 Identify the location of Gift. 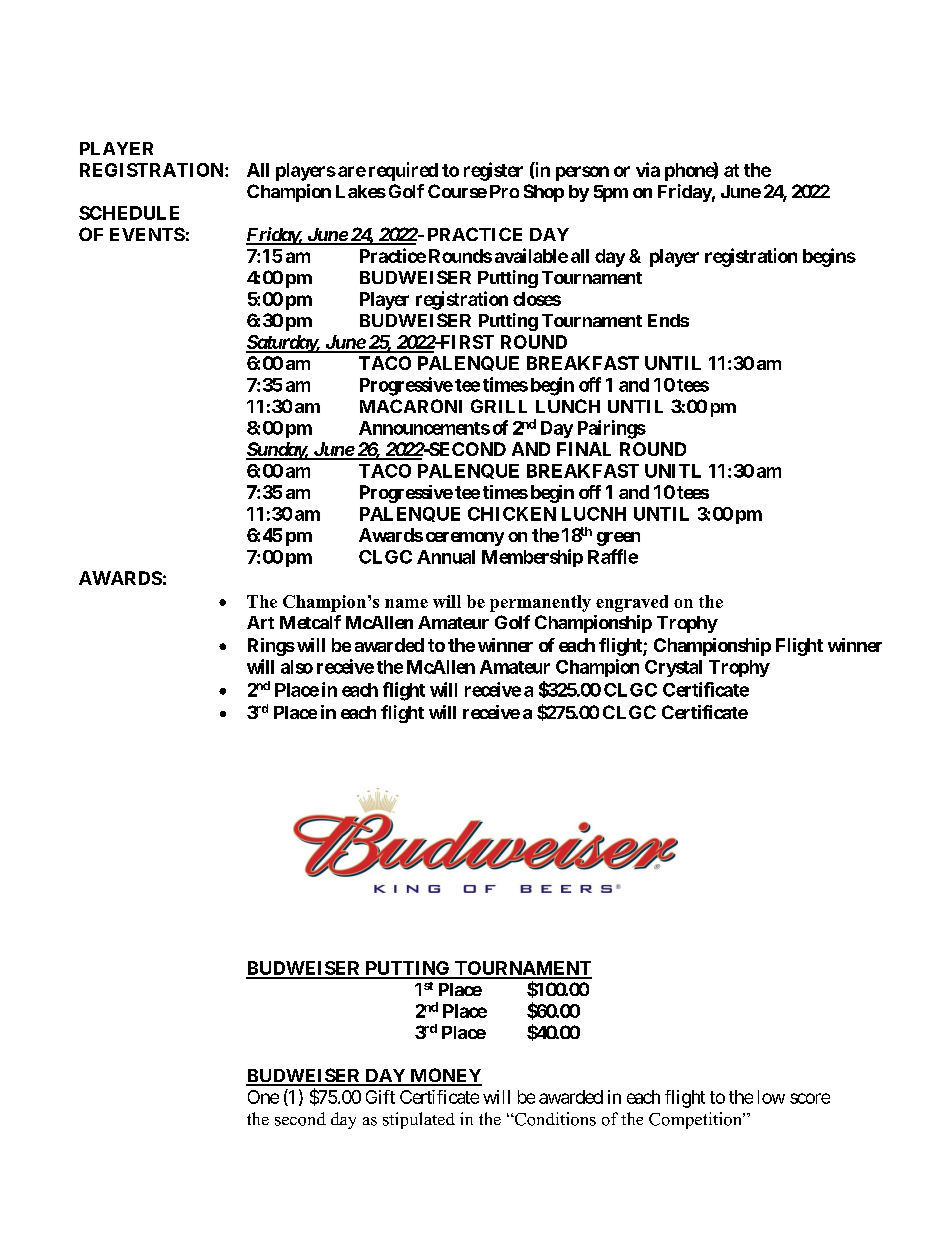
(380, 1097).
